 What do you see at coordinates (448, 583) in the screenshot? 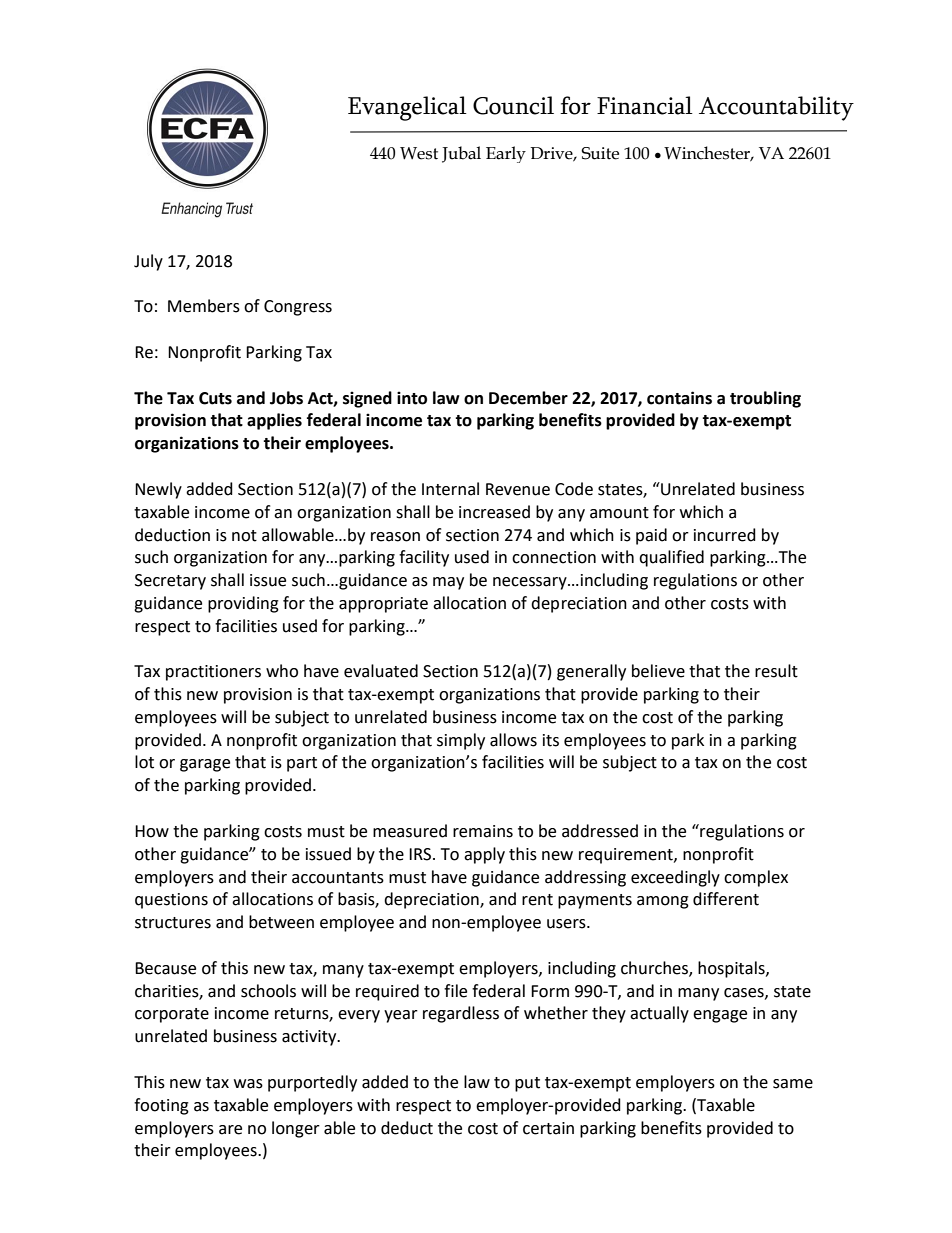
I see `may` at bounding box center [448, 583].
